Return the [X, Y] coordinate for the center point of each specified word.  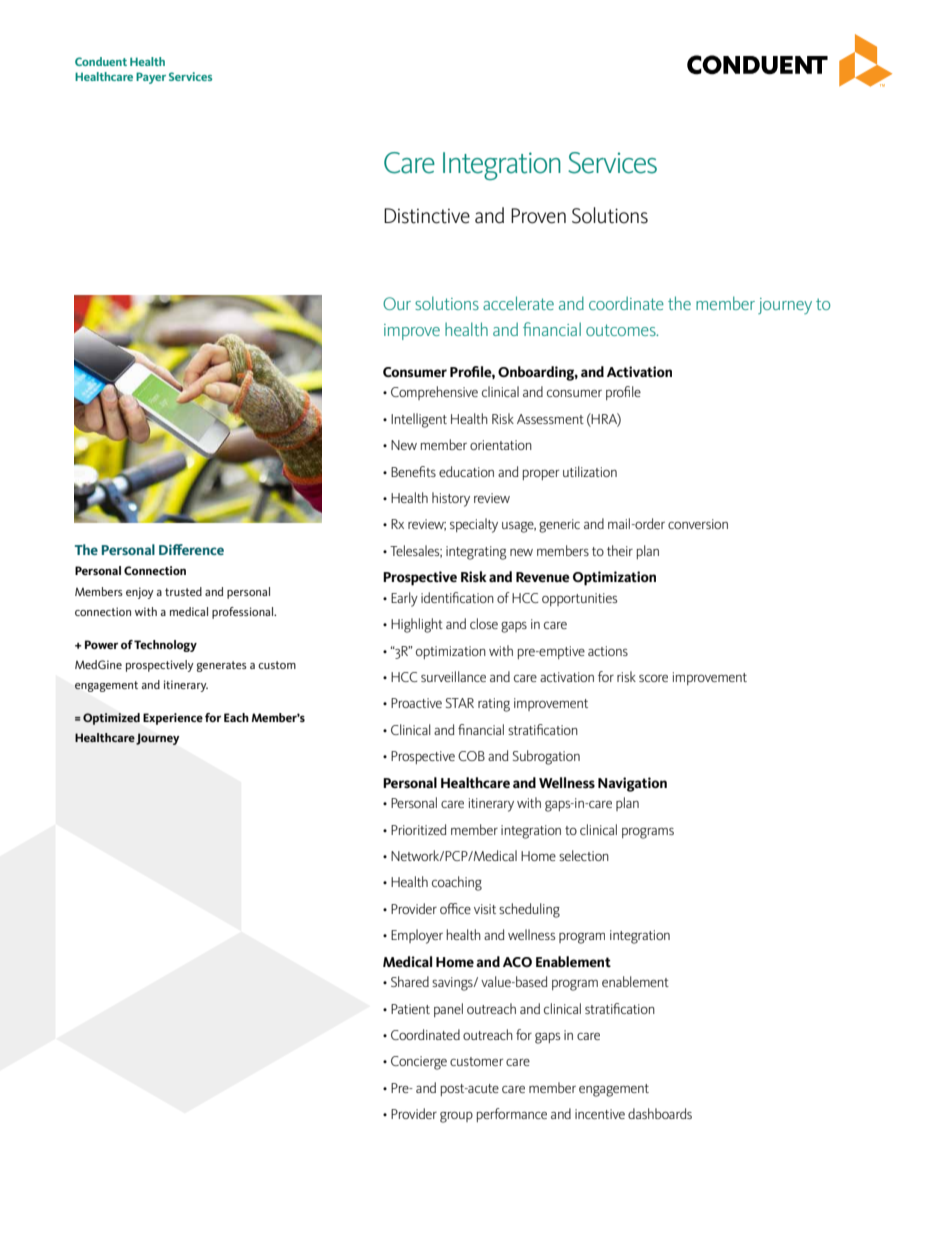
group [456, 1117]
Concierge [419, 1063]
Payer [151, 78]
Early [404, 599]
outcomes [622, 330]
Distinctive [427, 216]
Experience [173, 719]
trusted [183, 591]
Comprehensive [434, 393]
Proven [538, 216]
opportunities [579, 599]
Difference [191, 549]
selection [584, 855]
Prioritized [418, 829]
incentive [600, 1114]
